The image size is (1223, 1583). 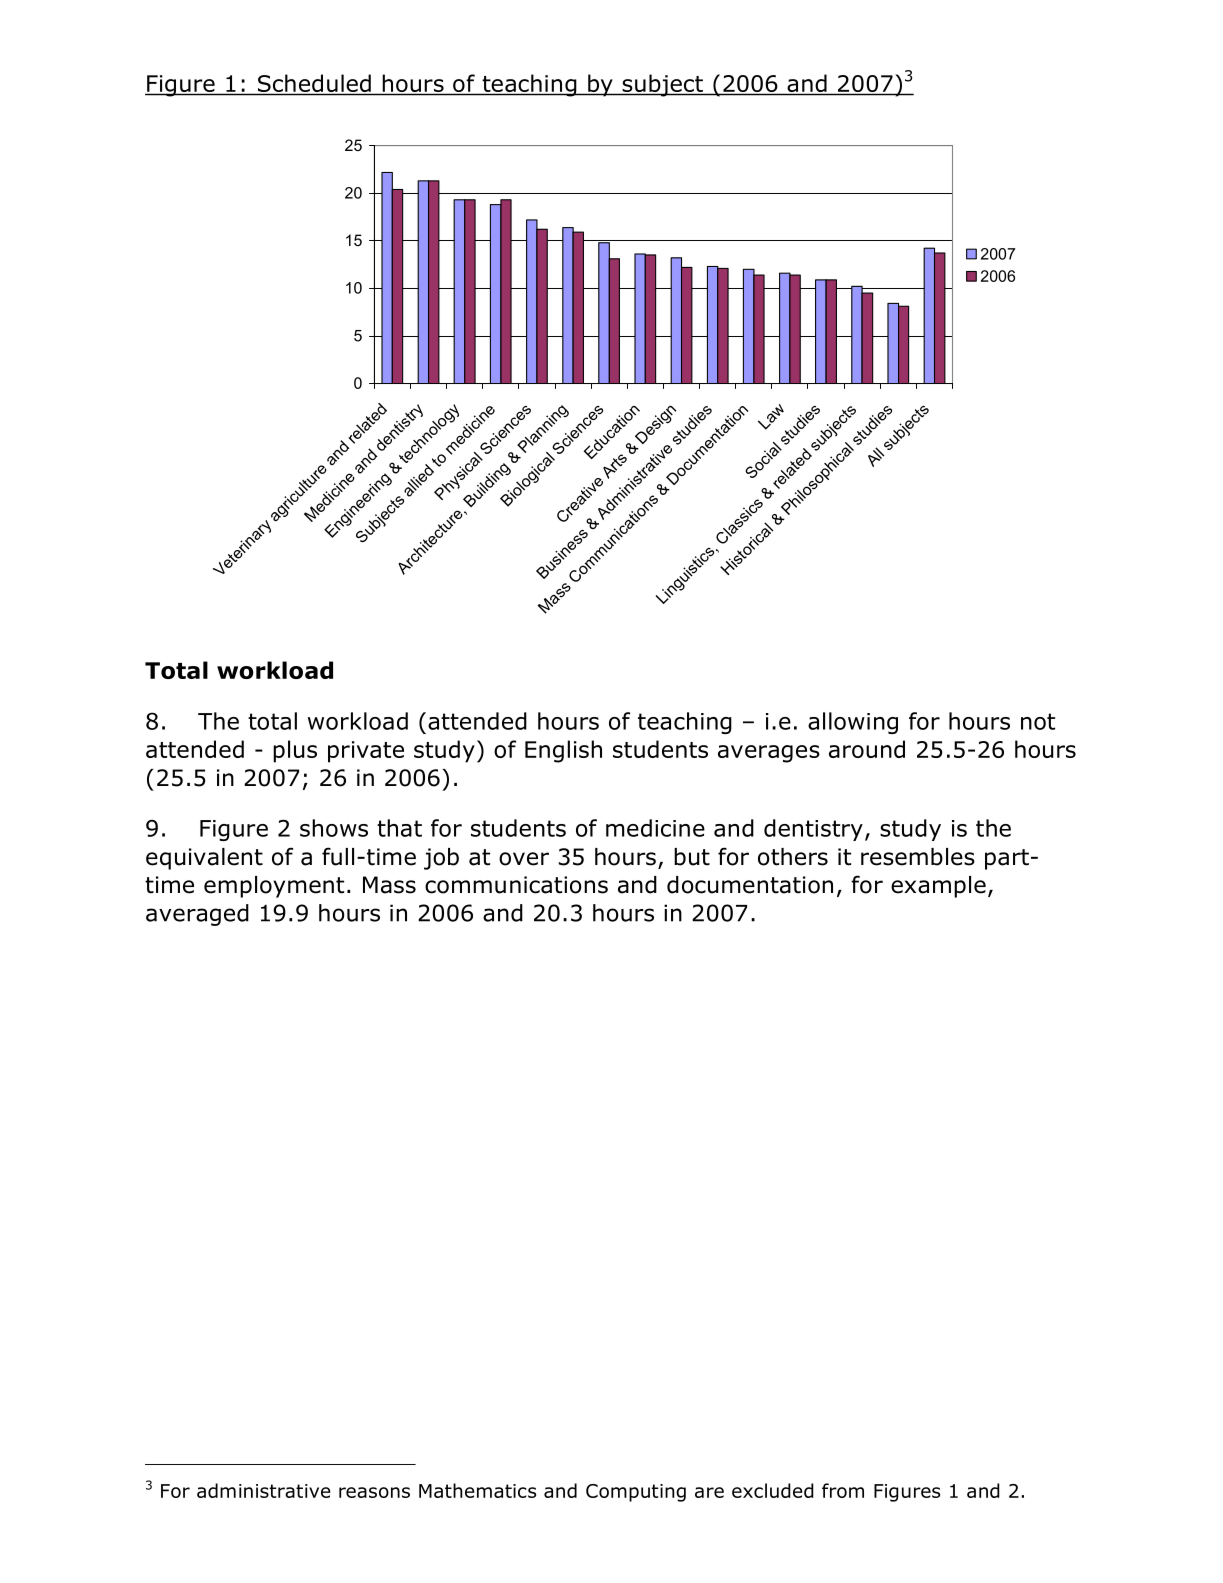 I want to click on Scheduled, so click(x=314, y=84).
